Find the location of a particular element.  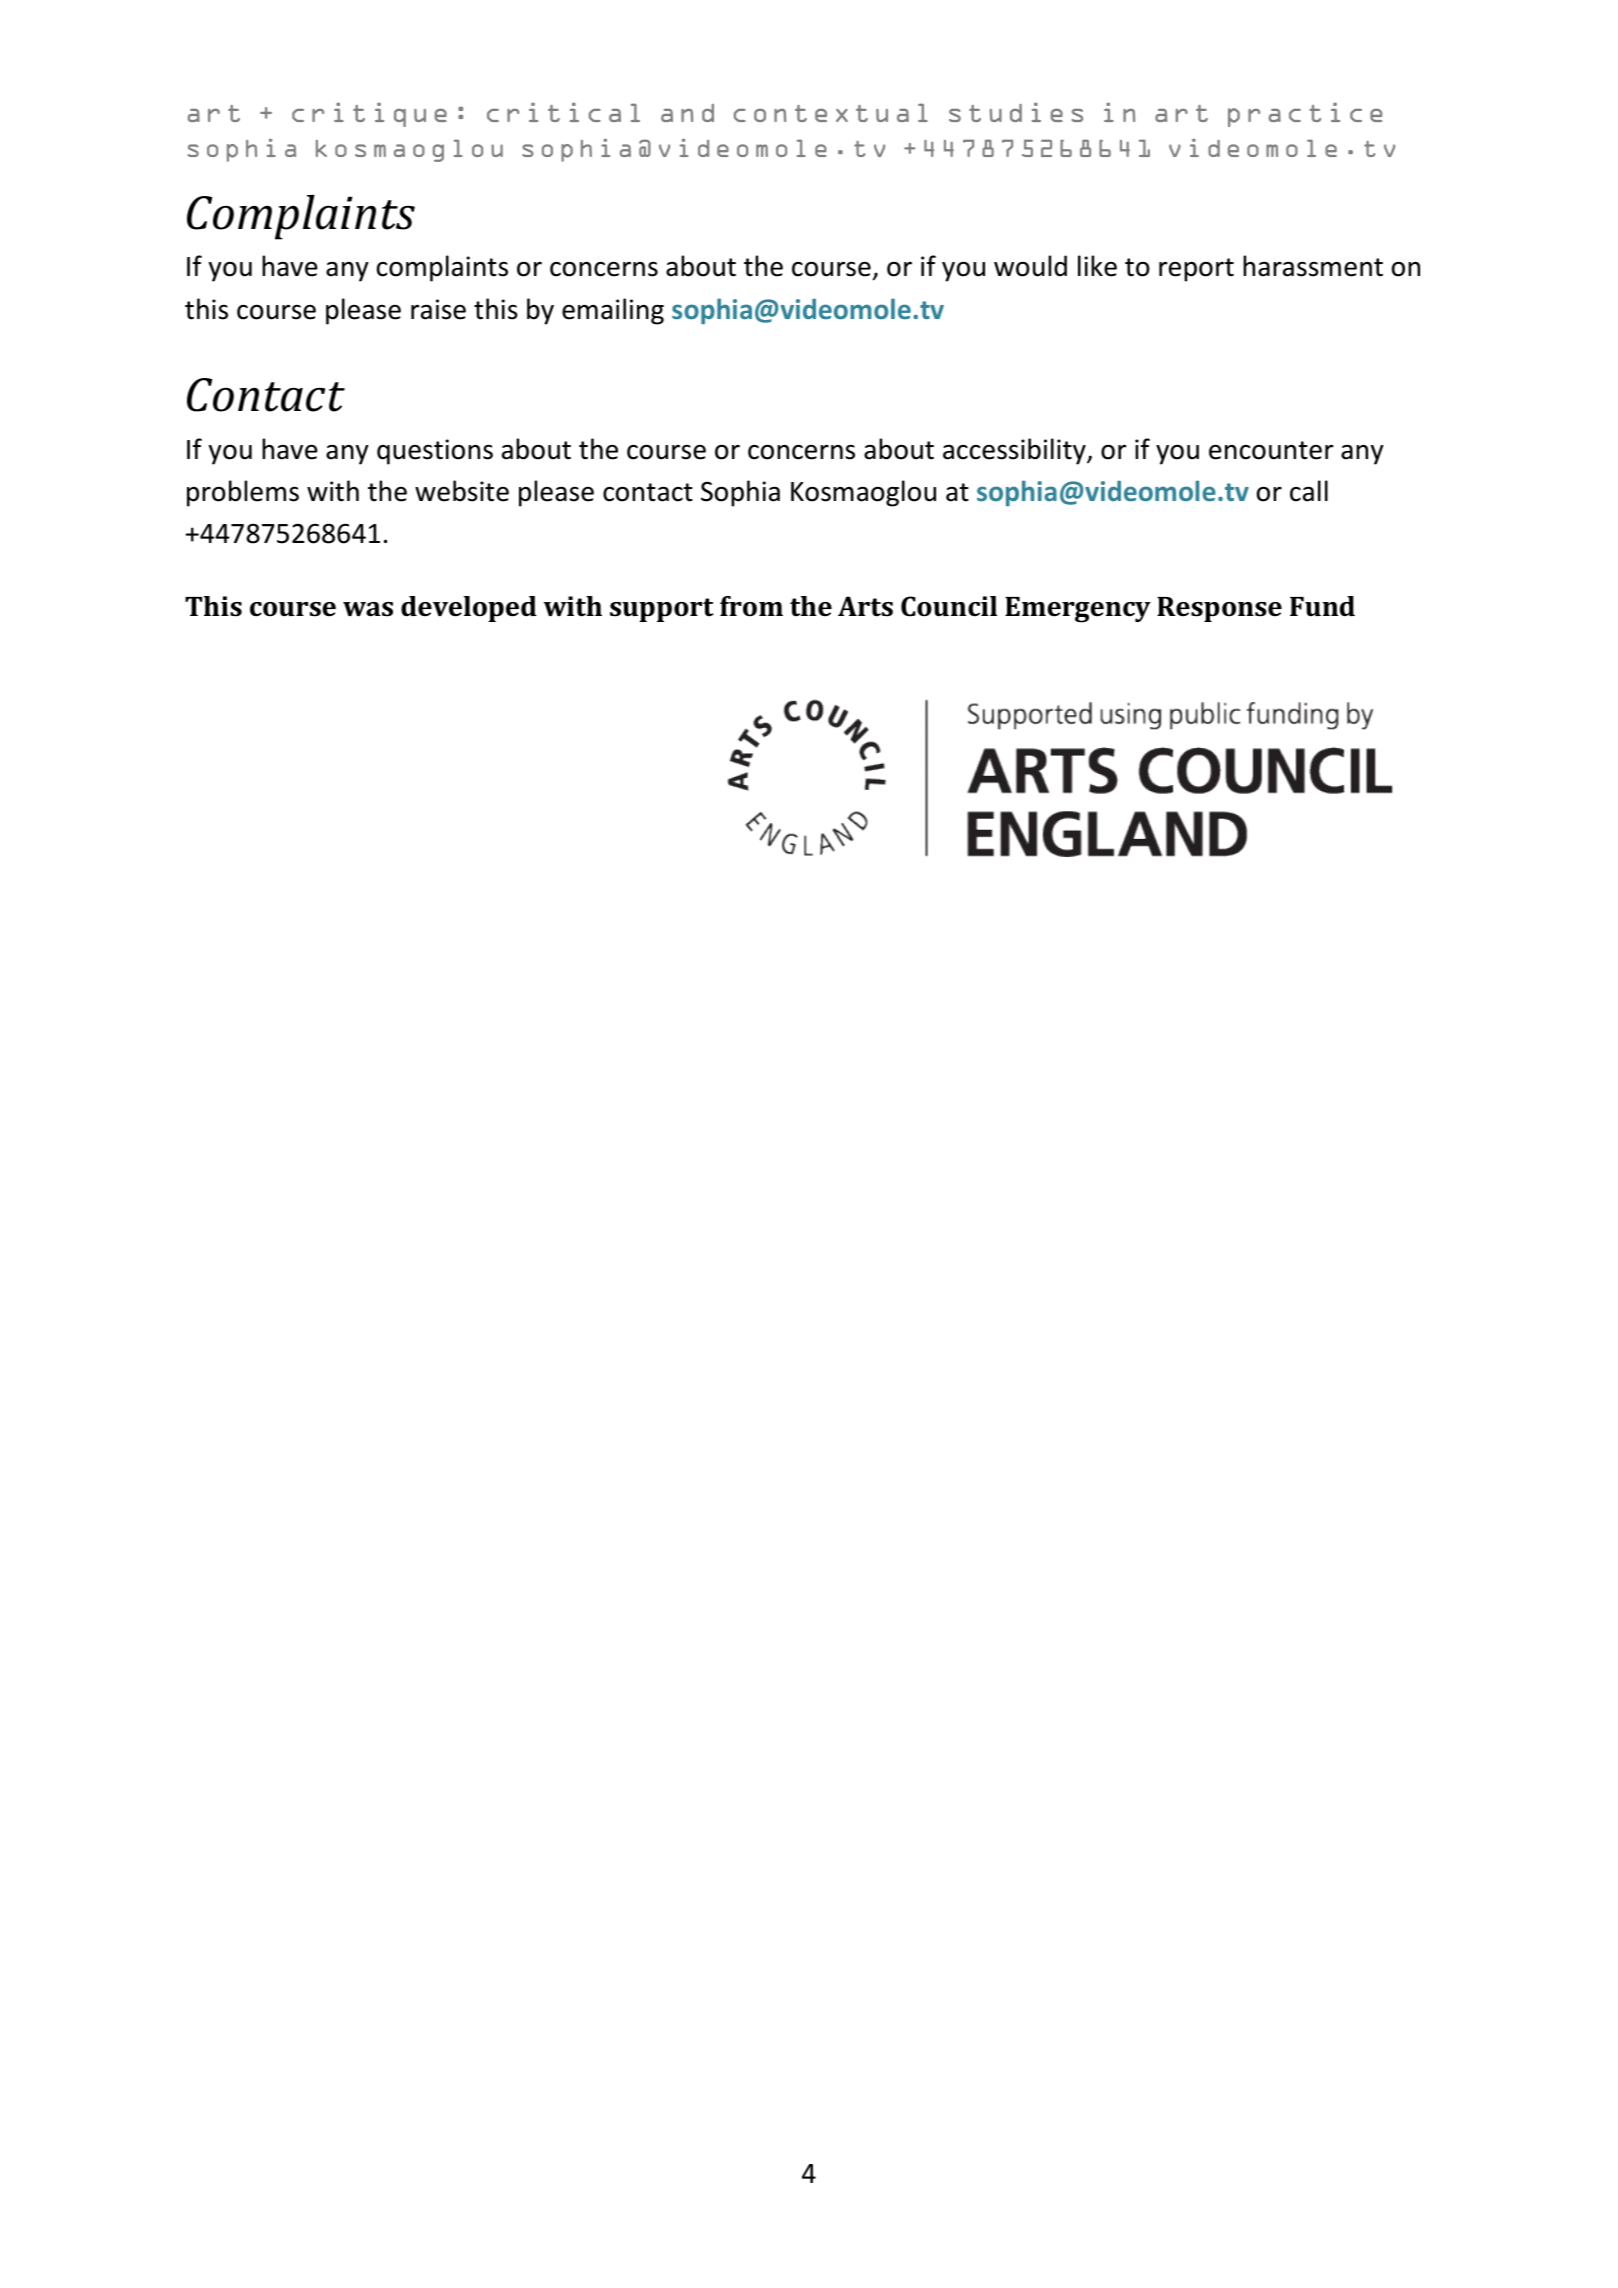

emailing is located at coordinates (613, 311).
